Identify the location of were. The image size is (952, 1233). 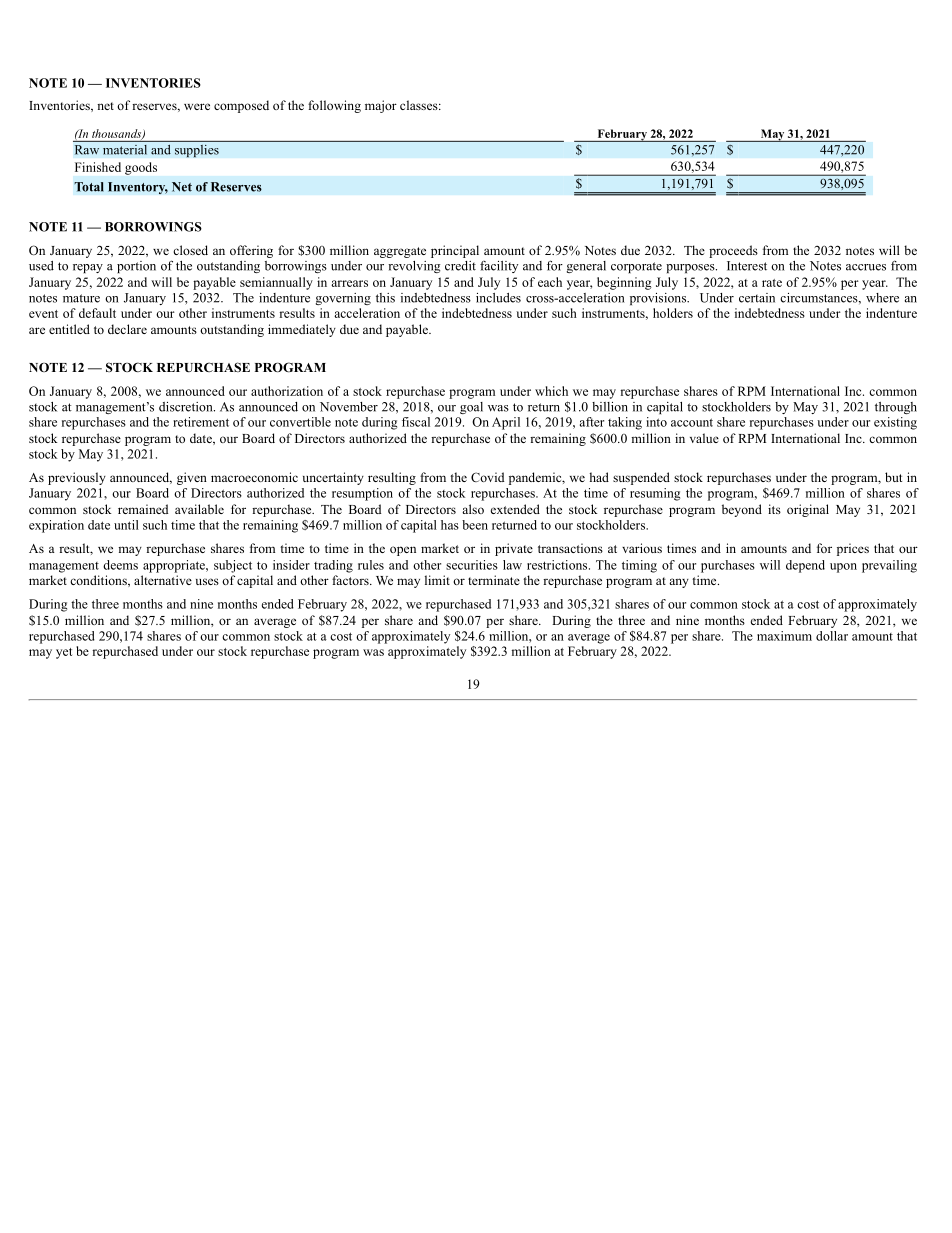
(197, 106).
